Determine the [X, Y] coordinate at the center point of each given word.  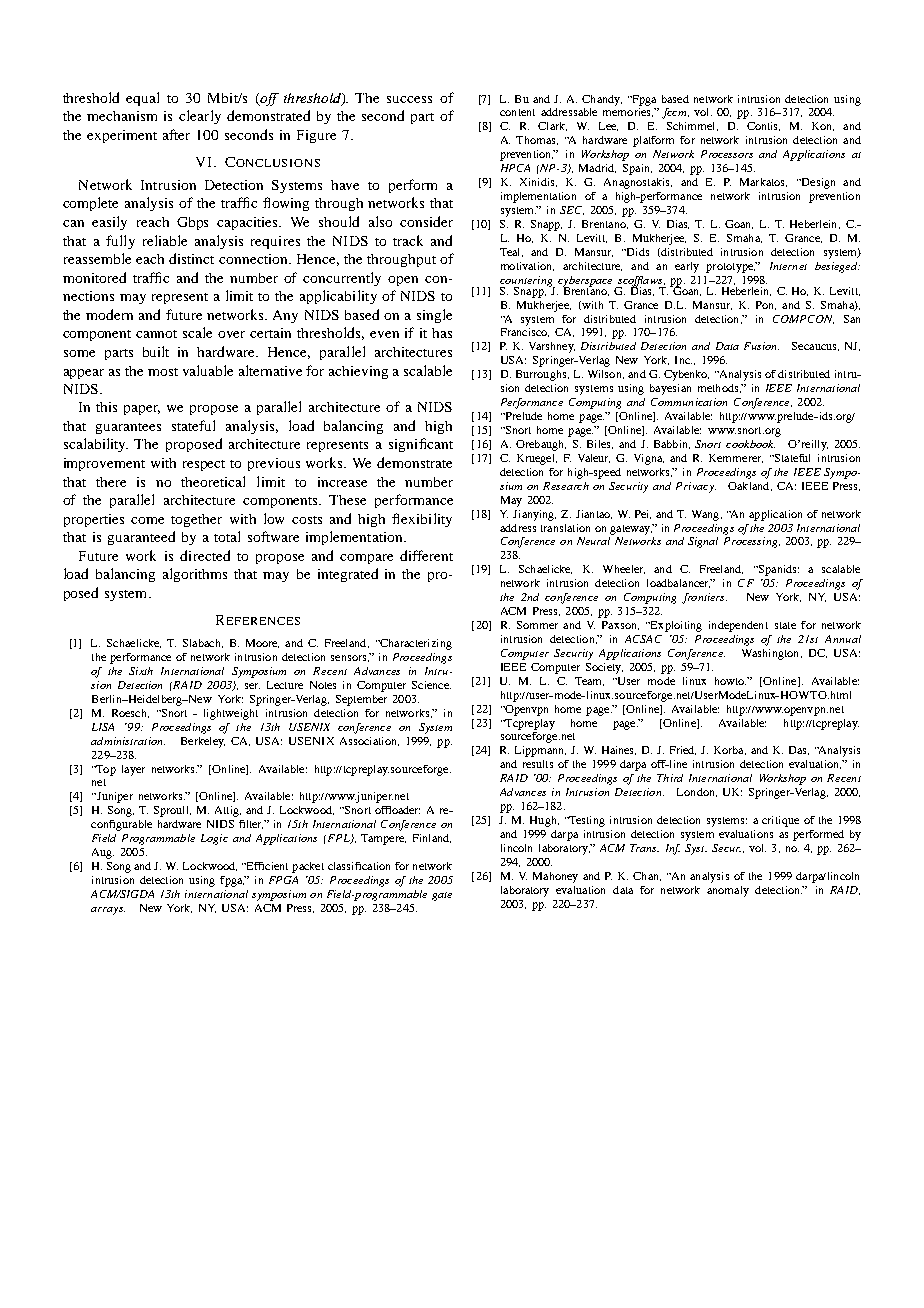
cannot [156, 334]
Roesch [130, 713]
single [434, 316]
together [196, 520]
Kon [823, 126]
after [176, 134]
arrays [108, 911]
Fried [683, 750]
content [517, 112]
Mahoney [555, 877]
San [852, 319]
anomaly [728, 891]
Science [431, 685]
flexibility [422, 520]
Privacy [696, 487]
